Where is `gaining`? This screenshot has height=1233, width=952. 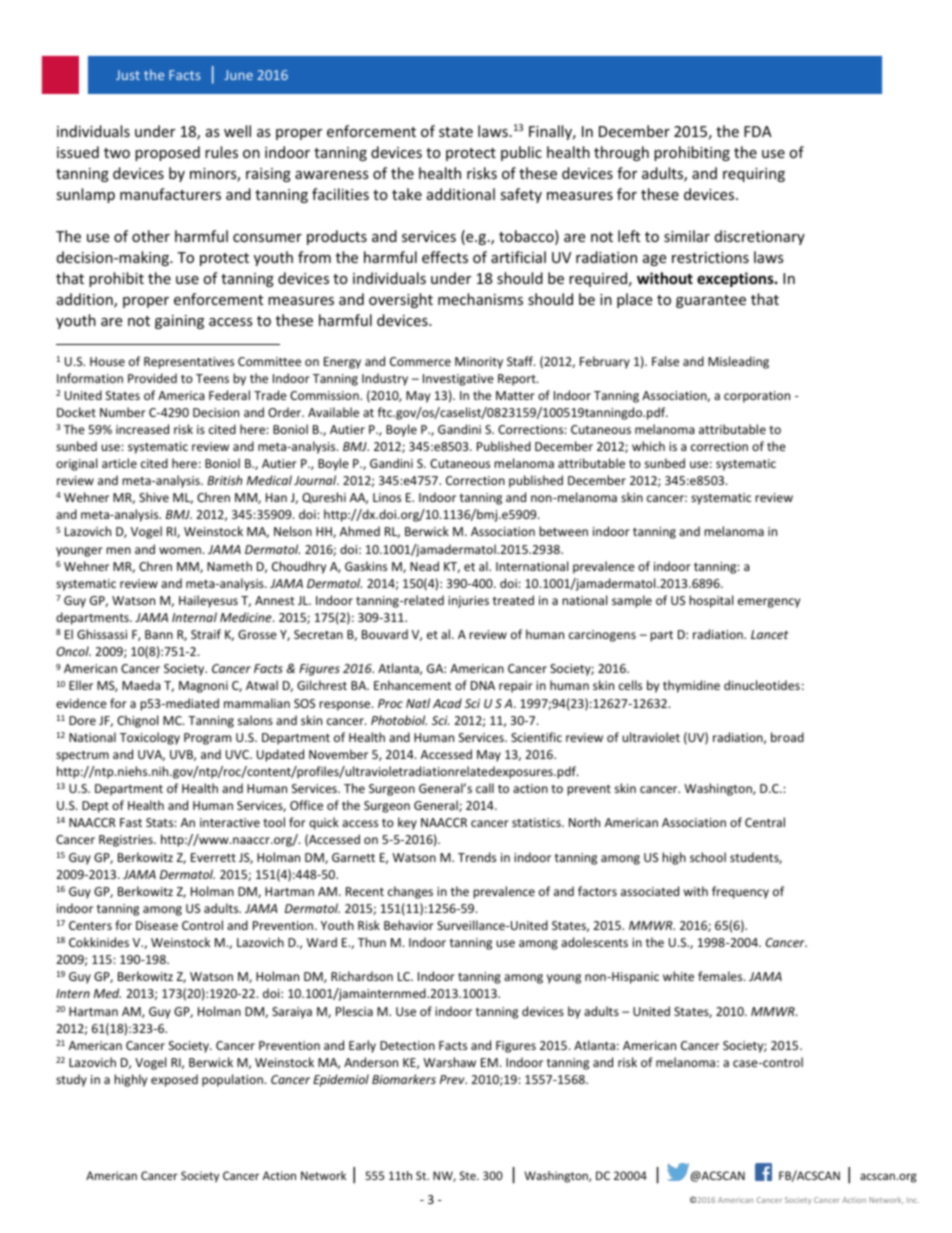 gaining is located at coordinates (179, 322).
